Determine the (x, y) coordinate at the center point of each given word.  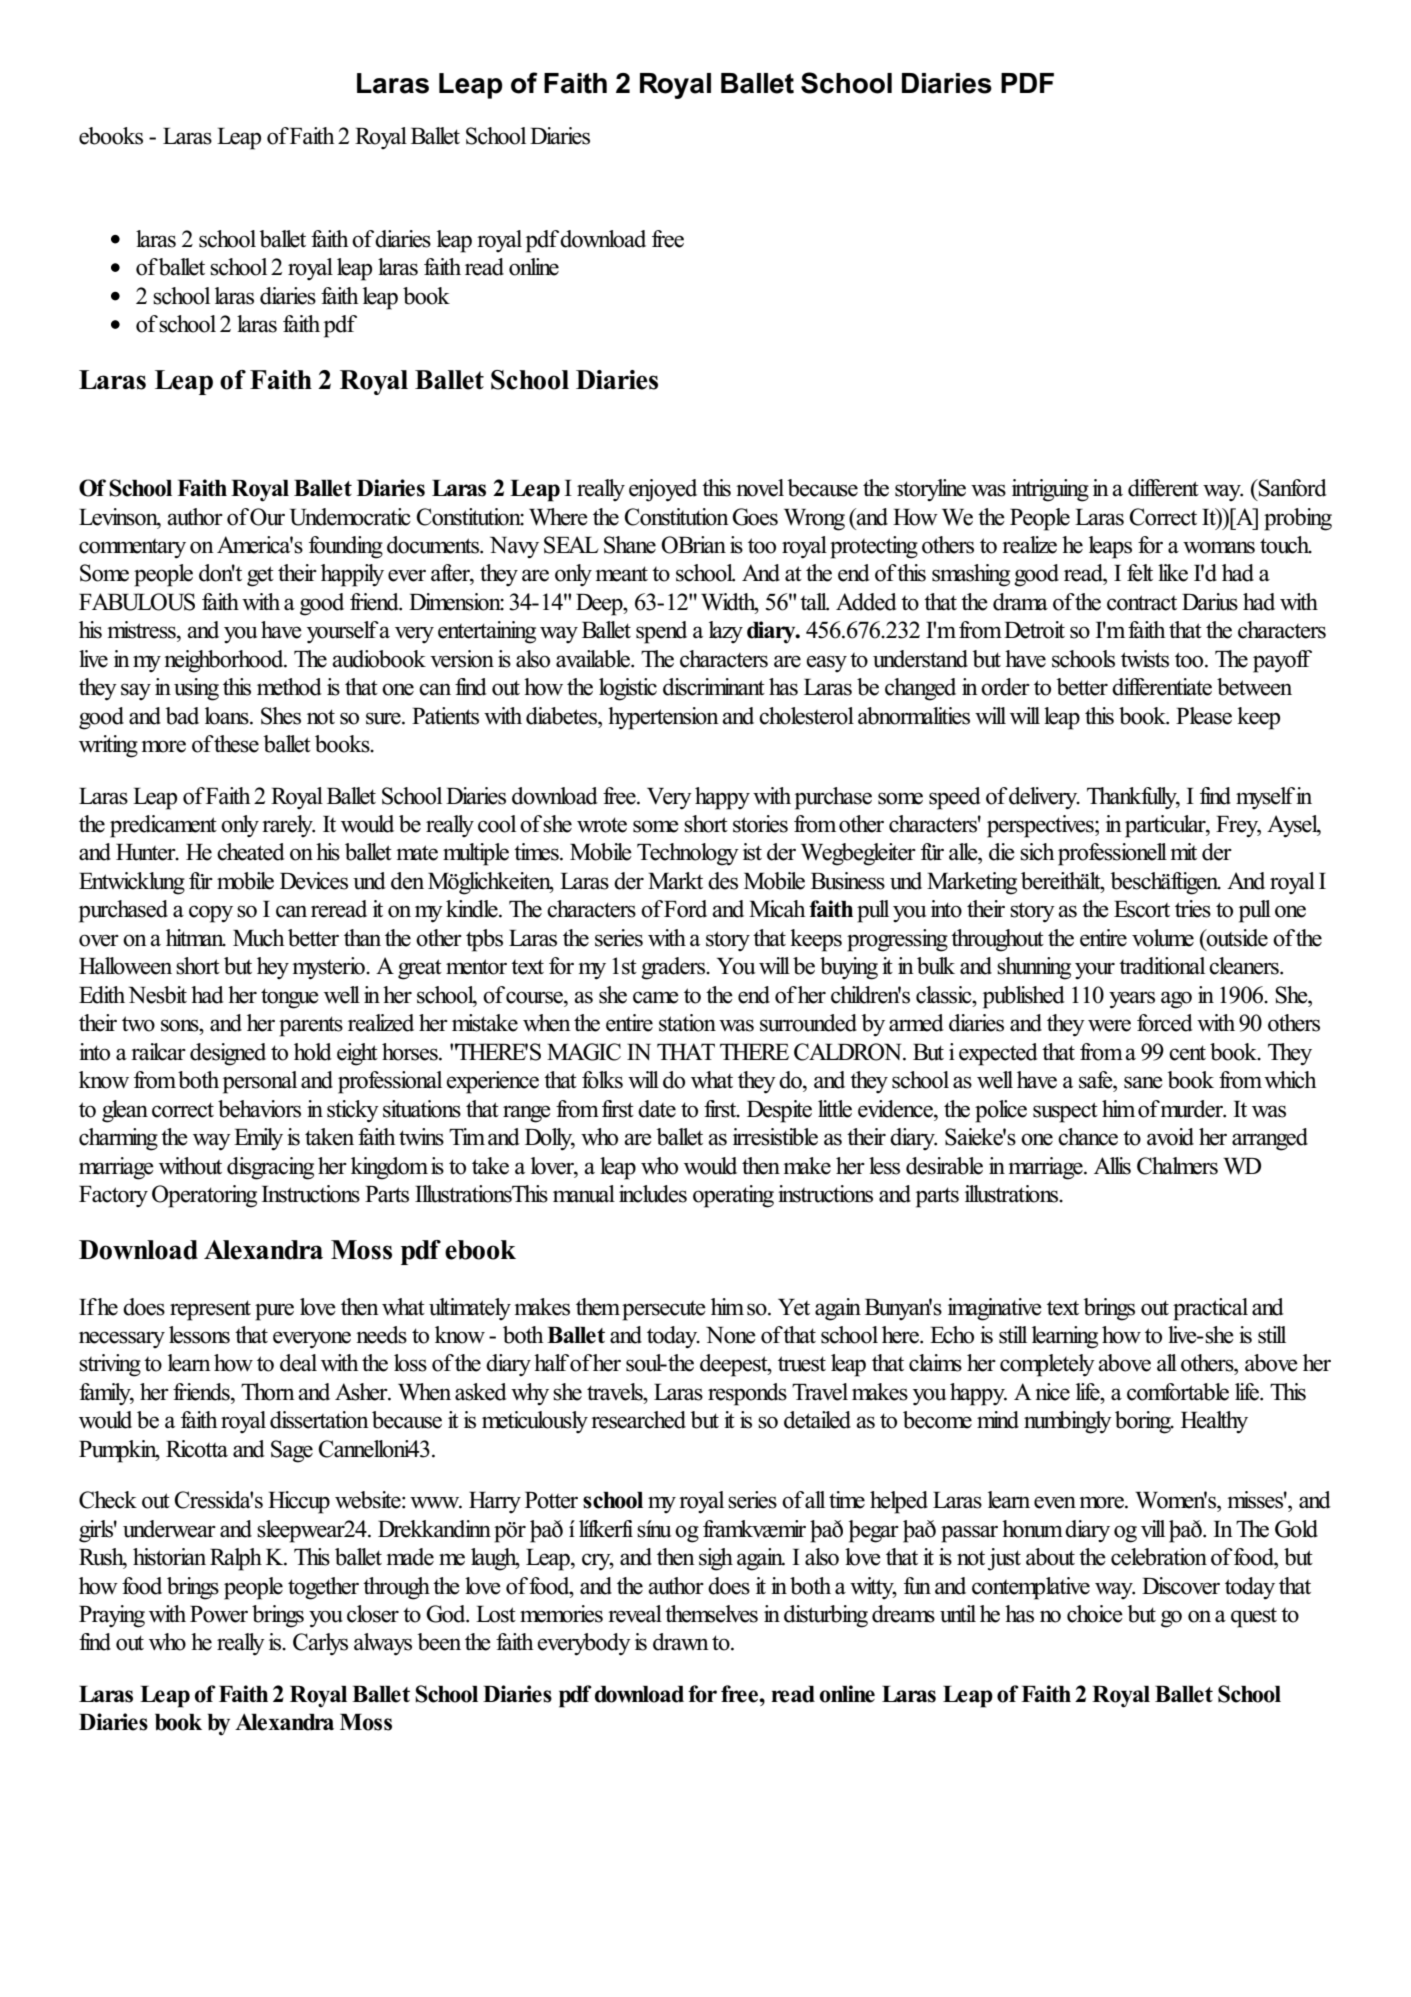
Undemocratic (350, 517)
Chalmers (1177, 1166)
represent (210, 1310)
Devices (314, 881)
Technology (688, 854)
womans (1219, 547)
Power (219, 1614)
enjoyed (663, 490)
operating (733, 1196)
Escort (1142, 909)
